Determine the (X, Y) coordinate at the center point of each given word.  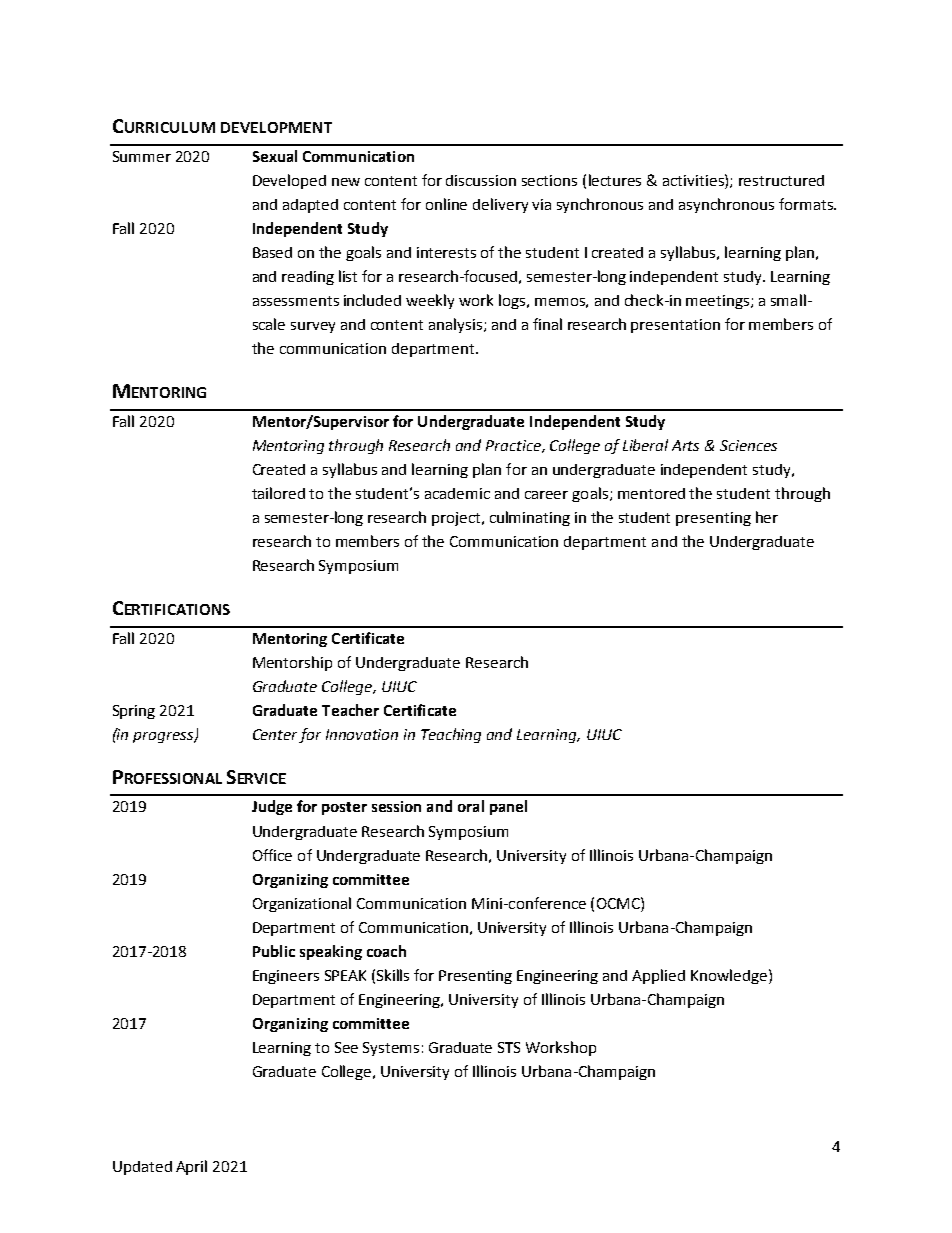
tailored (278, 493)
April (191, 1167)
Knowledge (729, 976)
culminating (530, 518)
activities (694, 180)
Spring (134, 712)
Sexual (275, 156)
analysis (455, 325)
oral (471, 806)
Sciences (748, 445)
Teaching (451, 735)
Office (272, 855)
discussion (481, 180)
